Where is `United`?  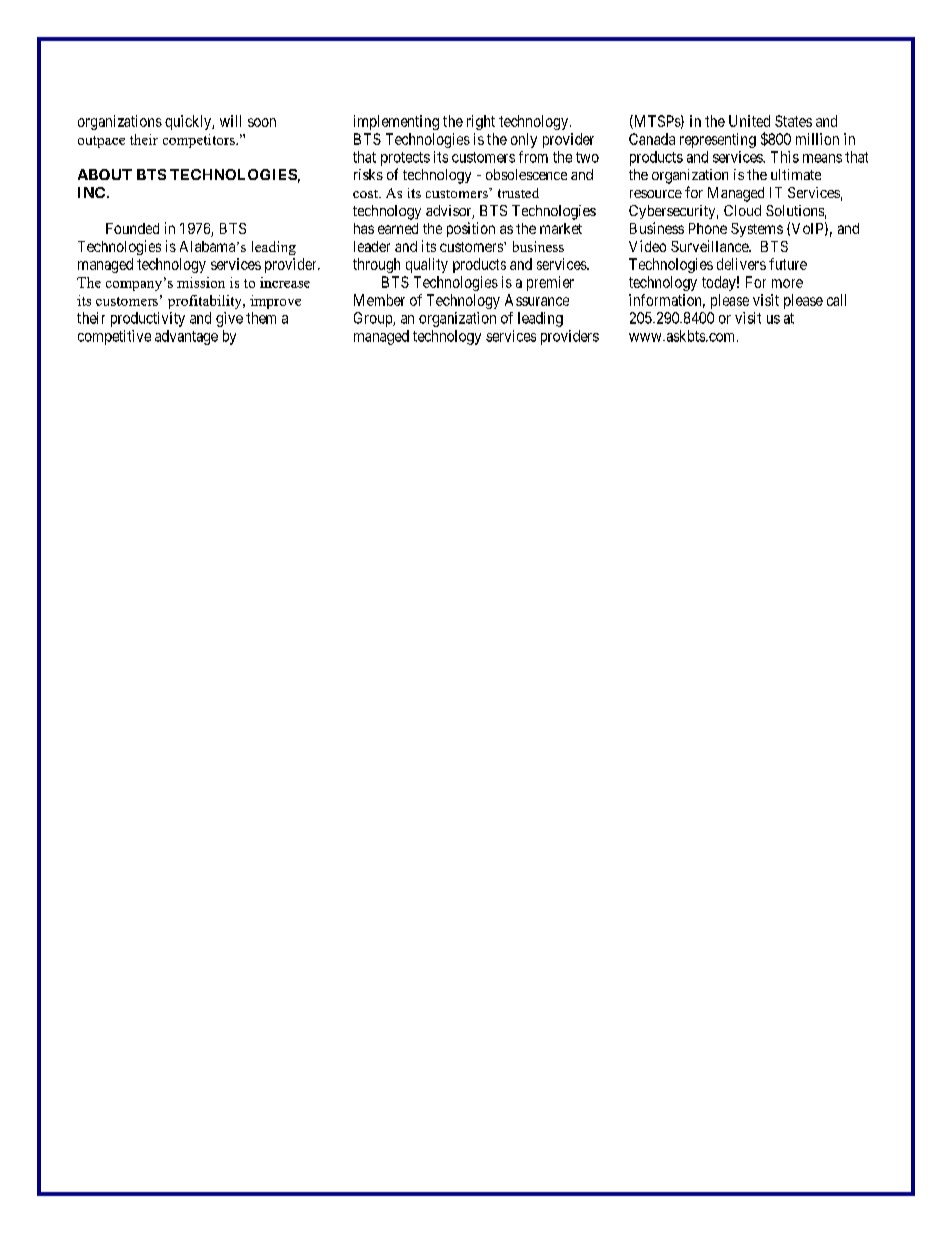
United is located at coordinates (749, 121).
